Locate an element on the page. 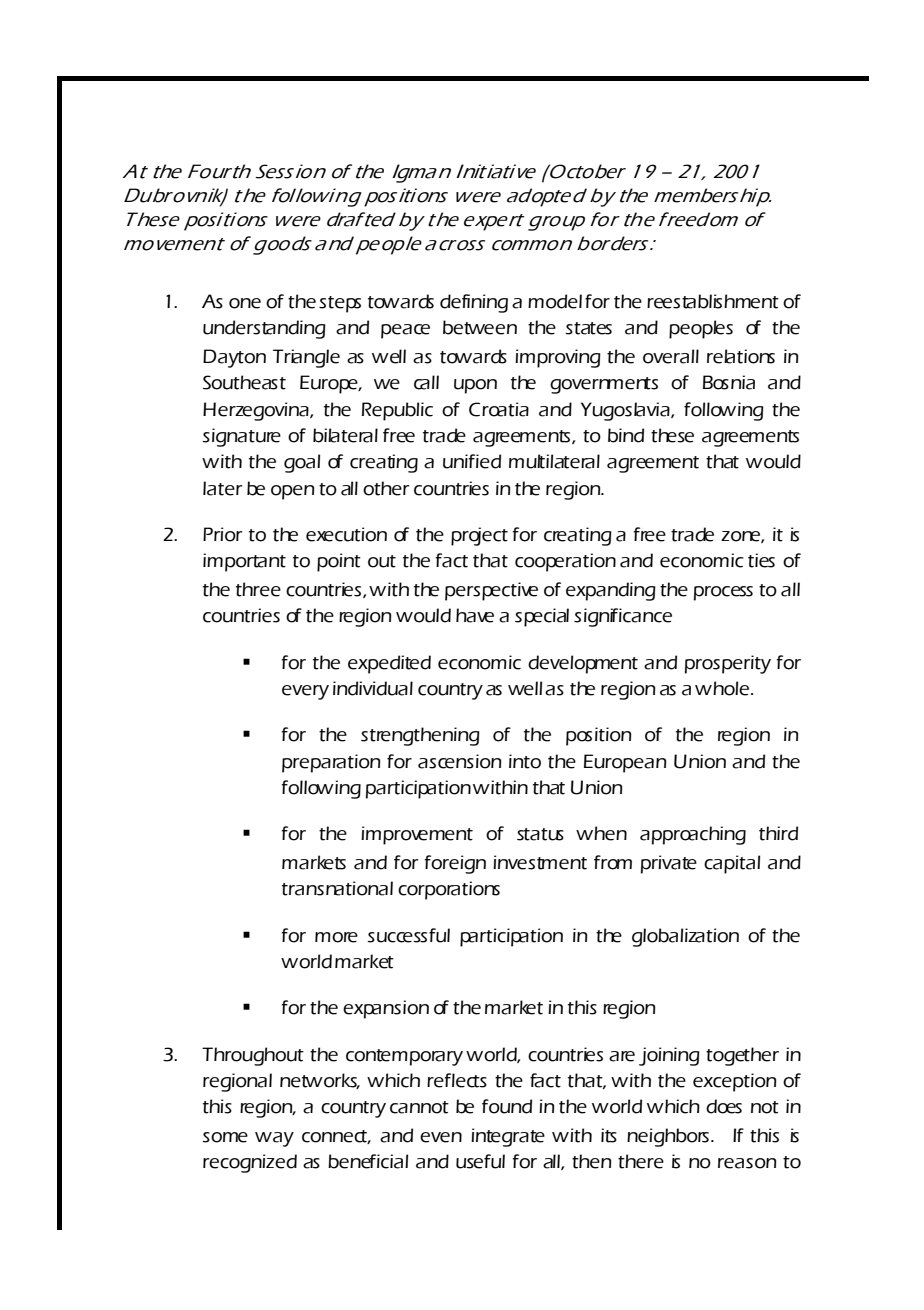  every is located at coordinates (305, 692).
